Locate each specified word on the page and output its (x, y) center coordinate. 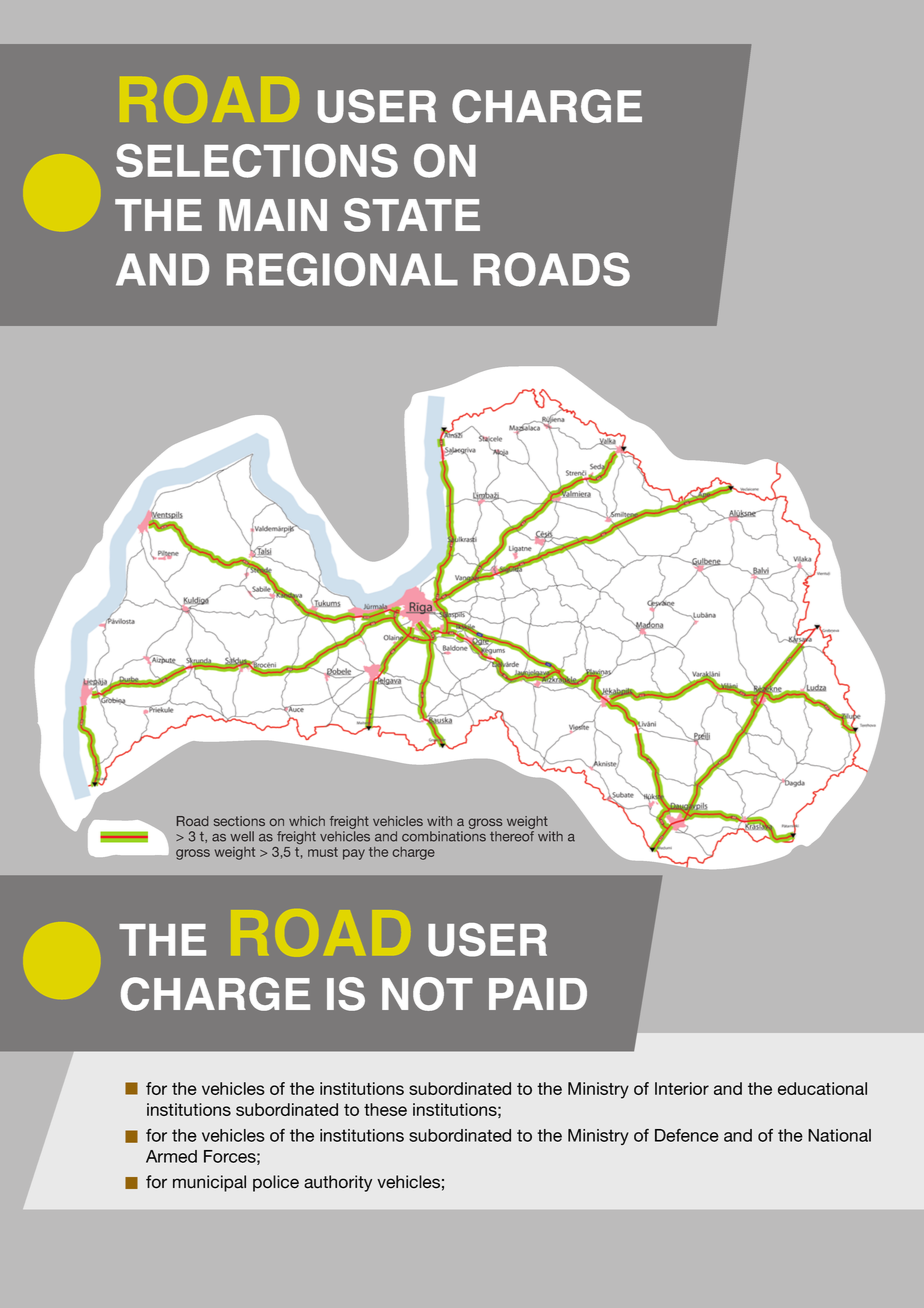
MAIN (273, 215)
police (276, 1183)
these (385, 1109)
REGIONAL (342, 269)
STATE (412, 215)
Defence (687, 1135)
